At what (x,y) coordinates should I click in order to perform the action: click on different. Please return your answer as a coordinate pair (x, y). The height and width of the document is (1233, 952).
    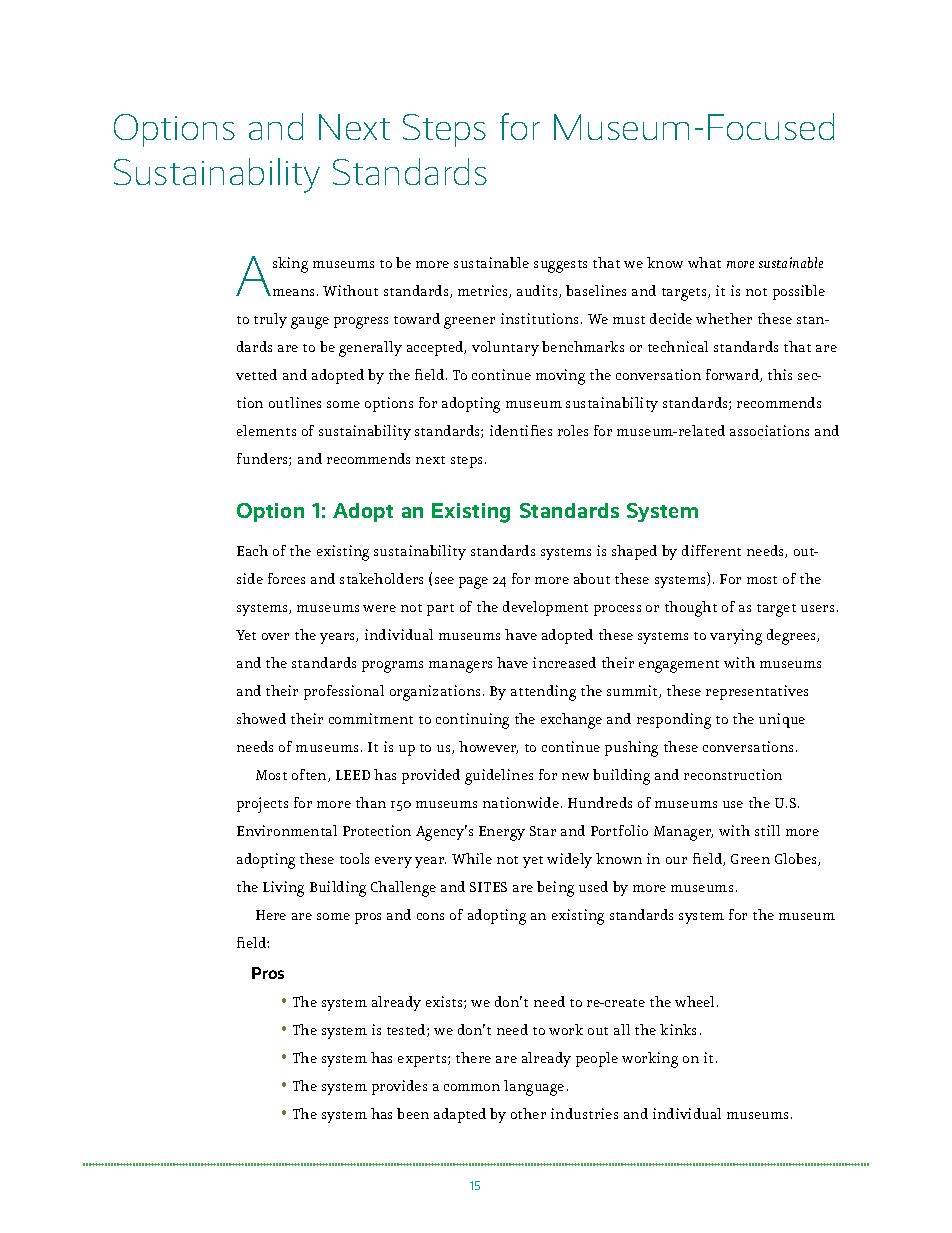
    Looking at the image, I should click on (711, 550).
